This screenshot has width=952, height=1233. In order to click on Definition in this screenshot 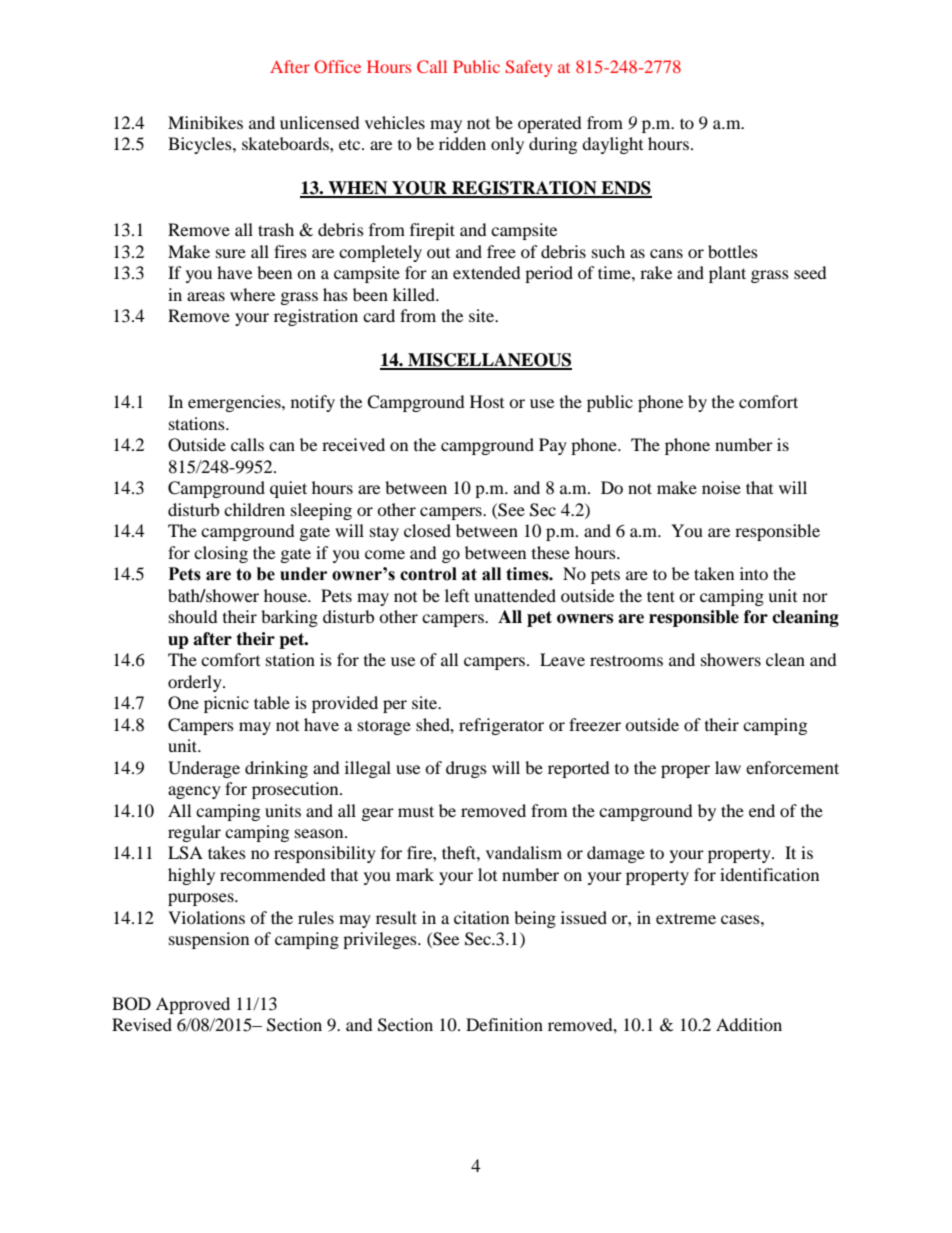, I will do `click(504, 1024)`.
